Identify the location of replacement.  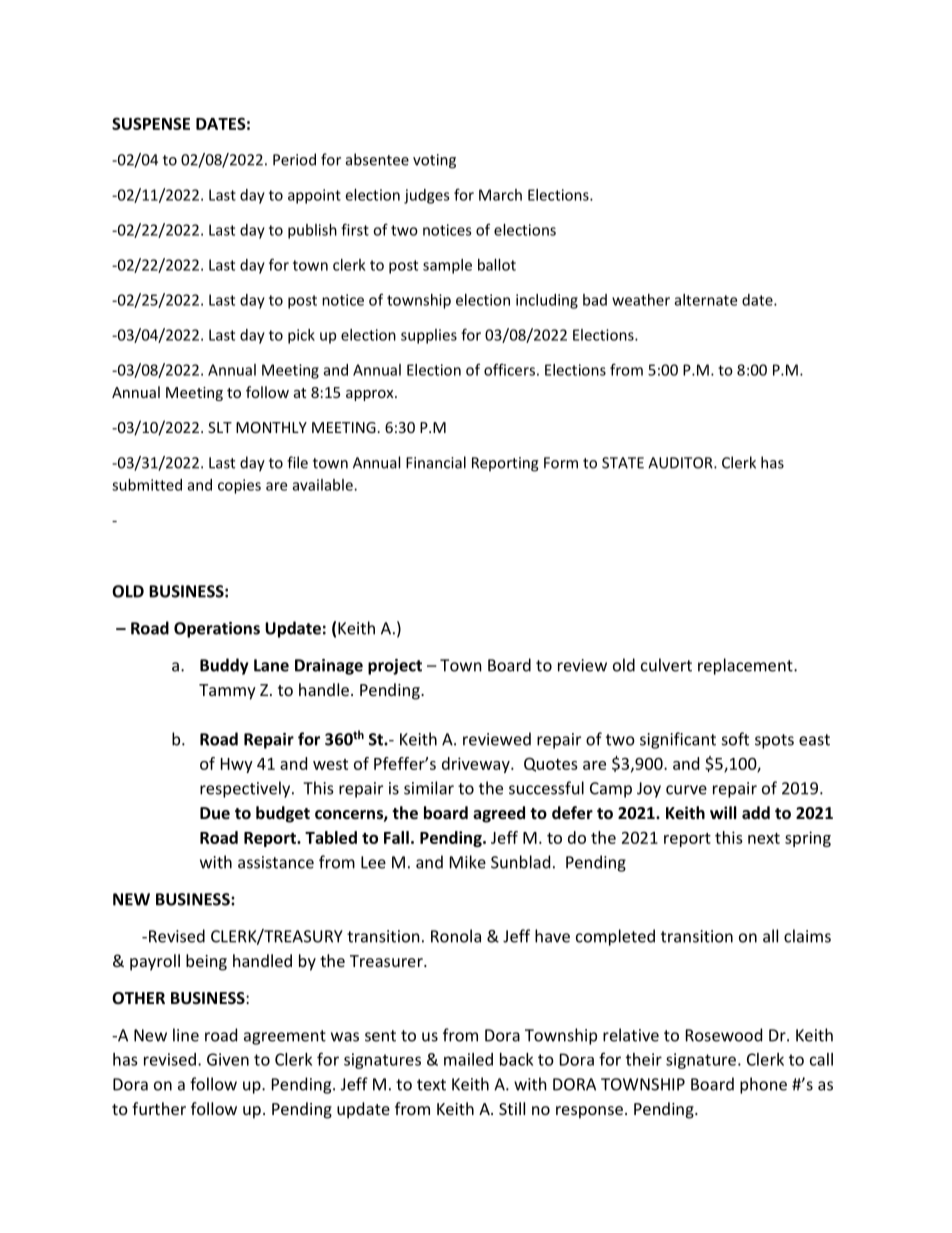
(746, 666).
